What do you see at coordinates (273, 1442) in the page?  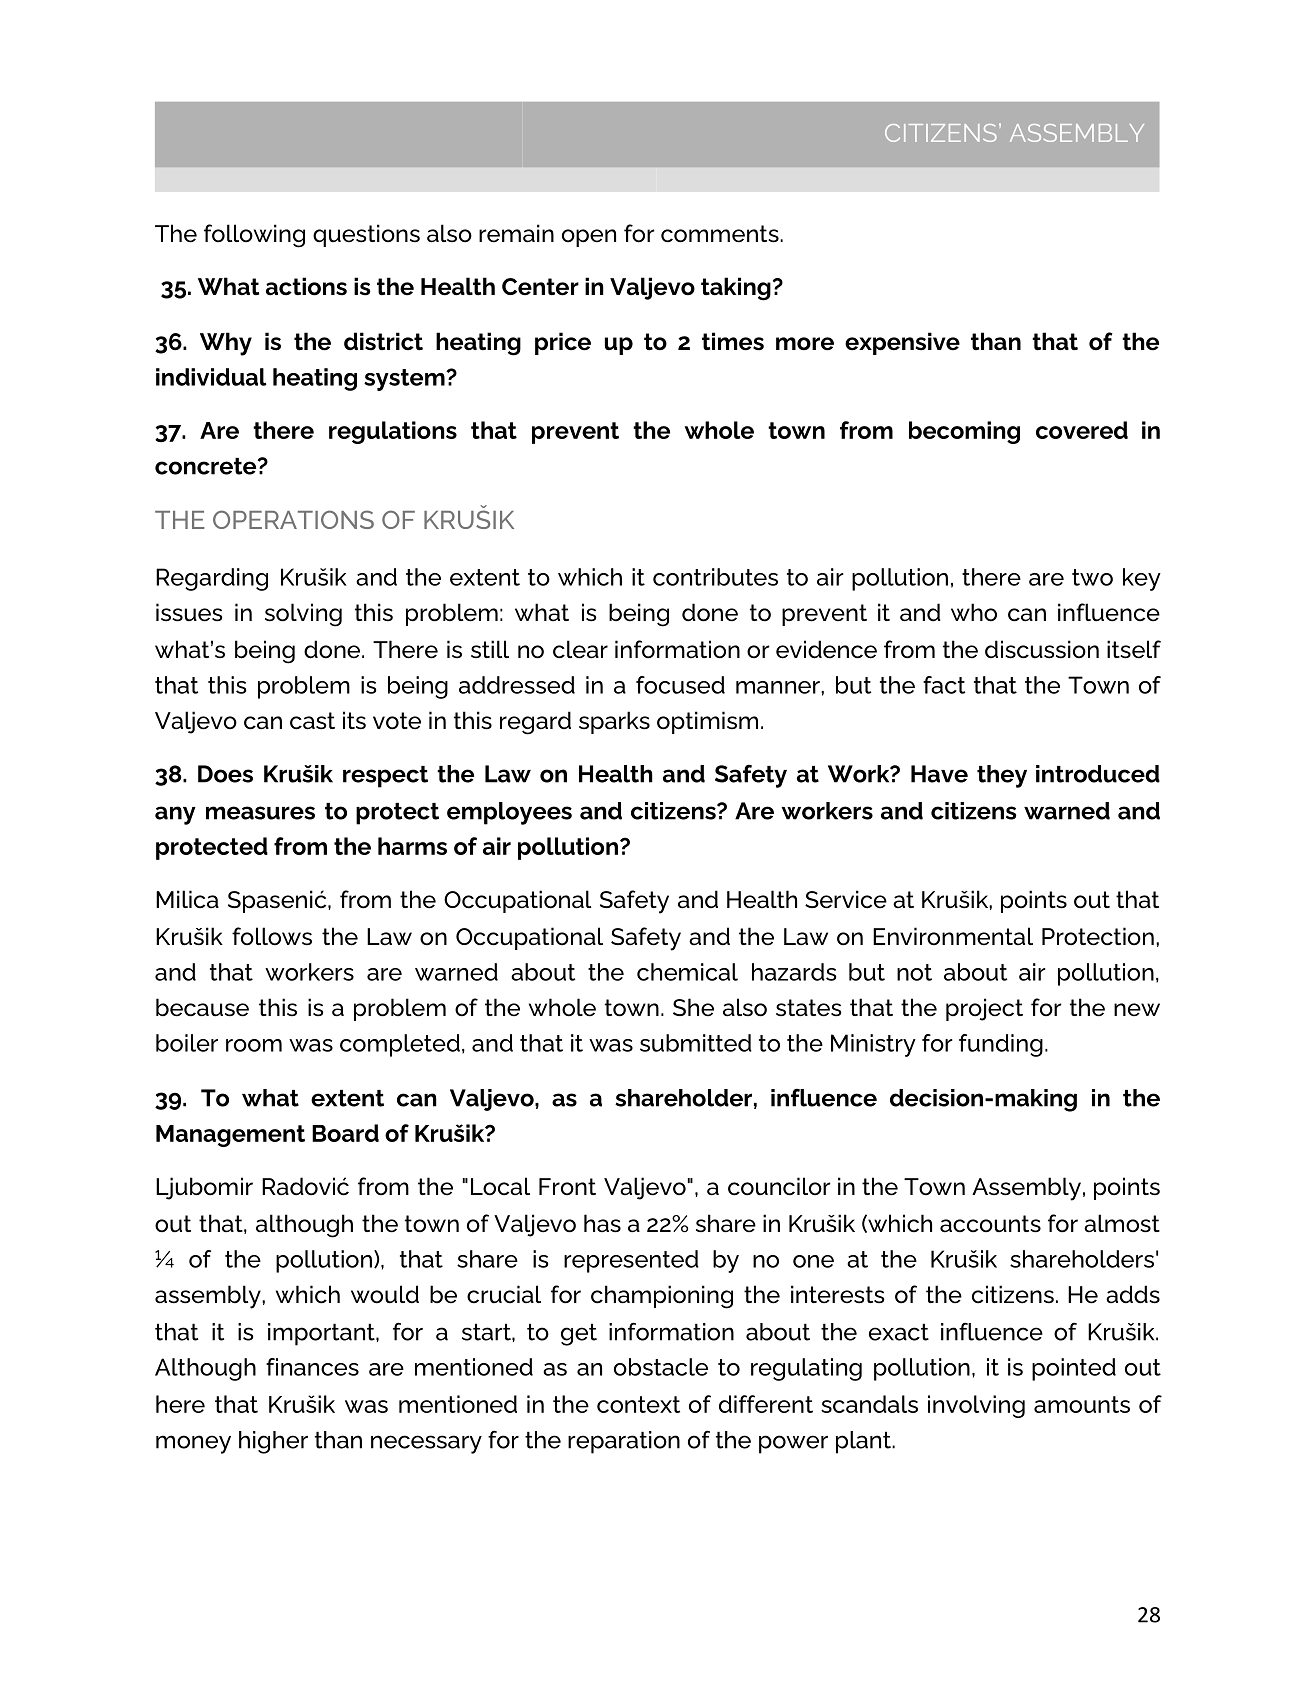 I see `higher` at bounding box center [273, 1442].
